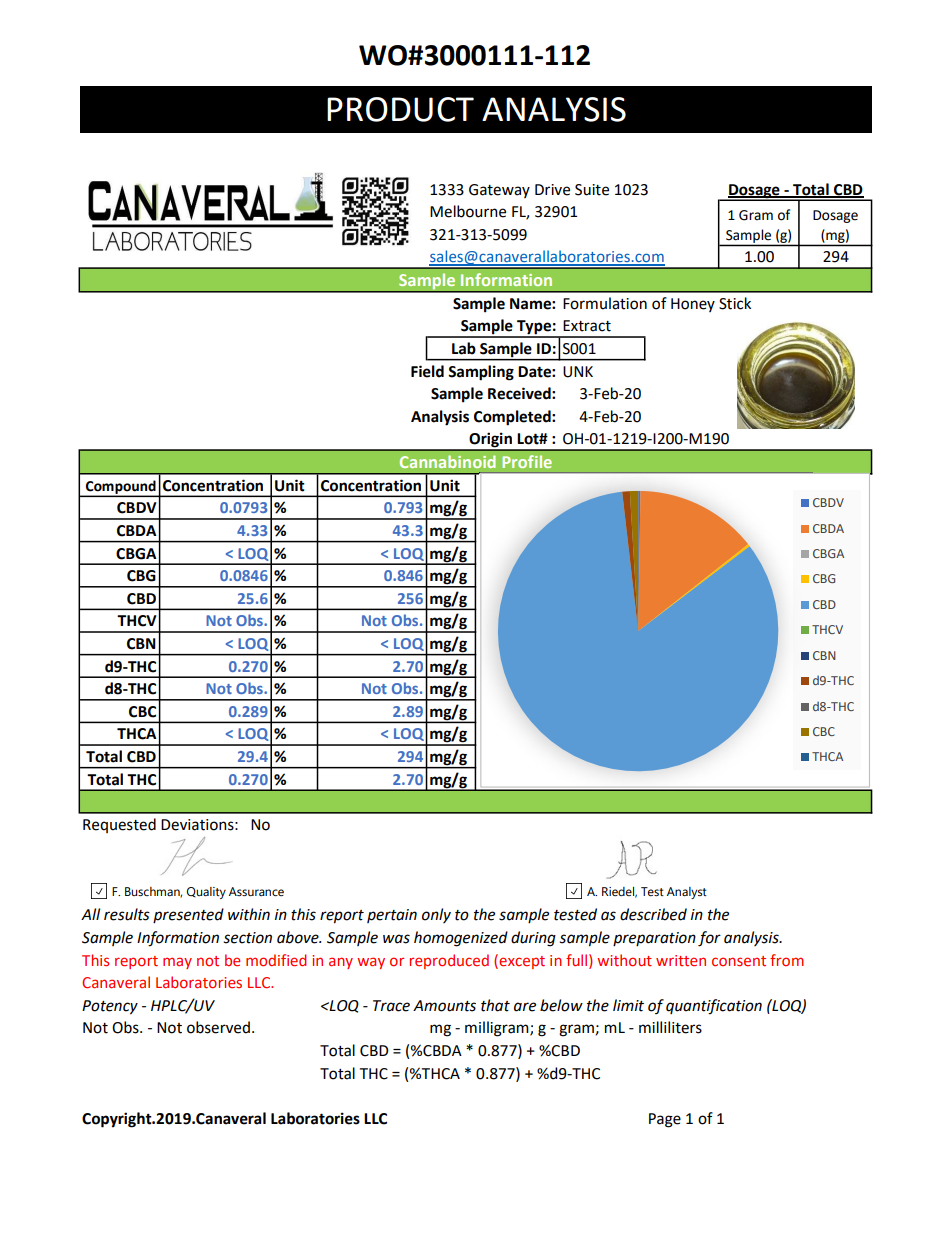 This screenshot has height=1233, width=952. What do you see at coordinates (436, 915) in the screenshot?
I see `only` at bounding box center [436, 915].
